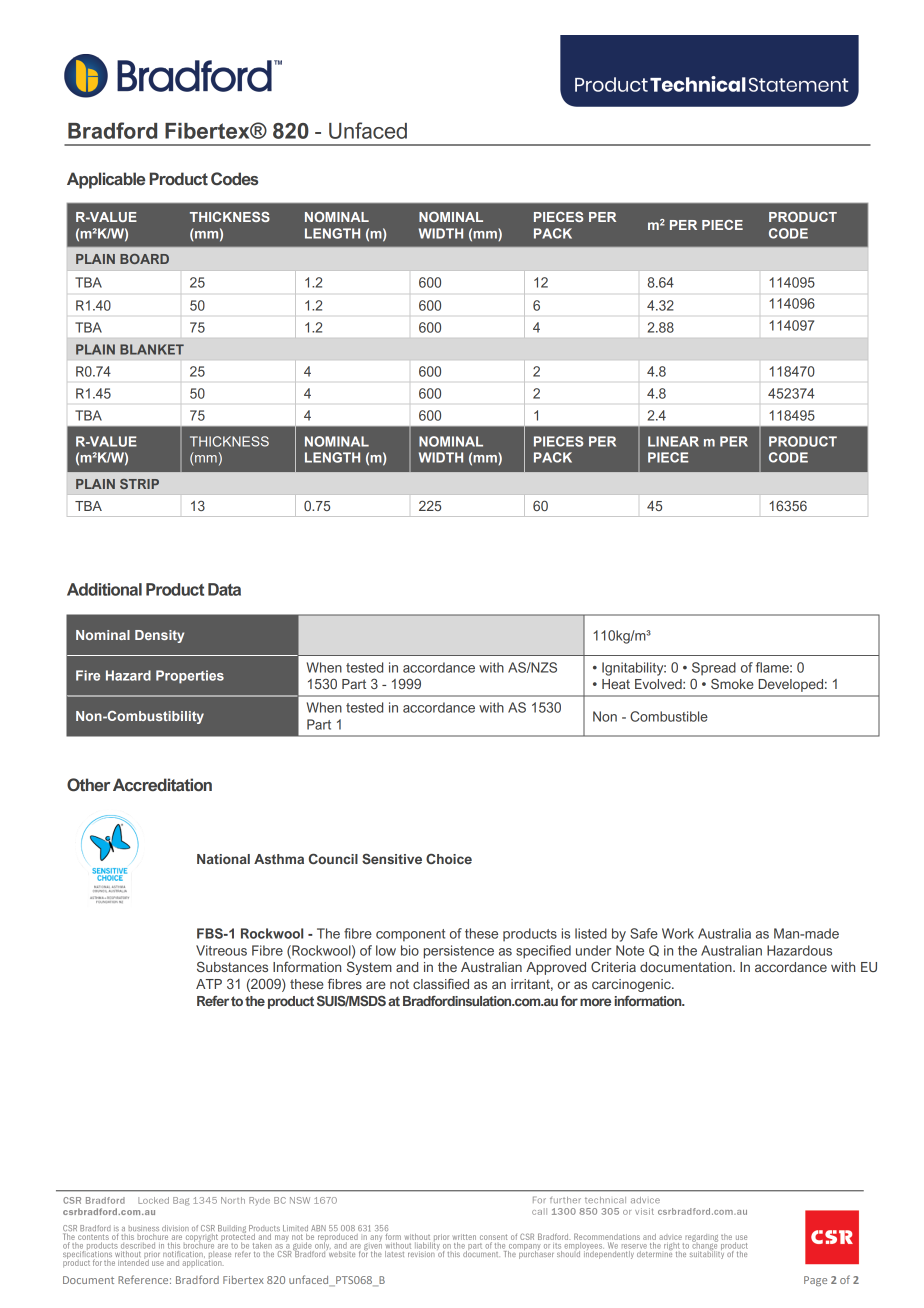 The height and width of the image is (1308, 924). I want to click on Substances, so click(232, 966).
